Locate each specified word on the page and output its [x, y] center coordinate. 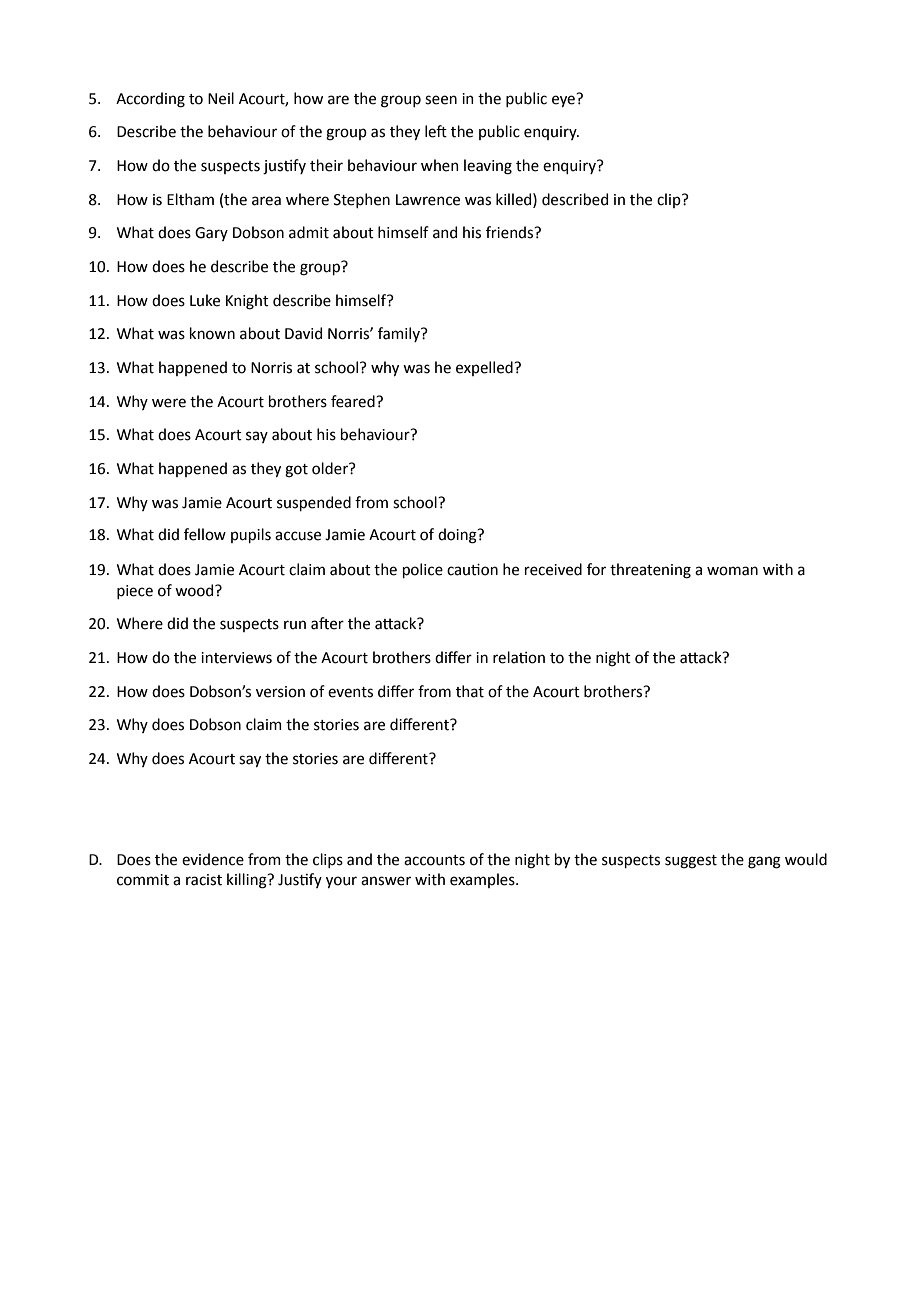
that [470, 691]
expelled [485, 368]
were [169, 403]
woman [732, 571]
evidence [213, 859]
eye [564, 100]
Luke [205, 300]
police [423, 570]
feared [354, 401]
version [280, 692]
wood [195, 590]
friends [511, 232]
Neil [221, 98]
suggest [691, 862]
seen [441, 100]
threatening [650, 571]
